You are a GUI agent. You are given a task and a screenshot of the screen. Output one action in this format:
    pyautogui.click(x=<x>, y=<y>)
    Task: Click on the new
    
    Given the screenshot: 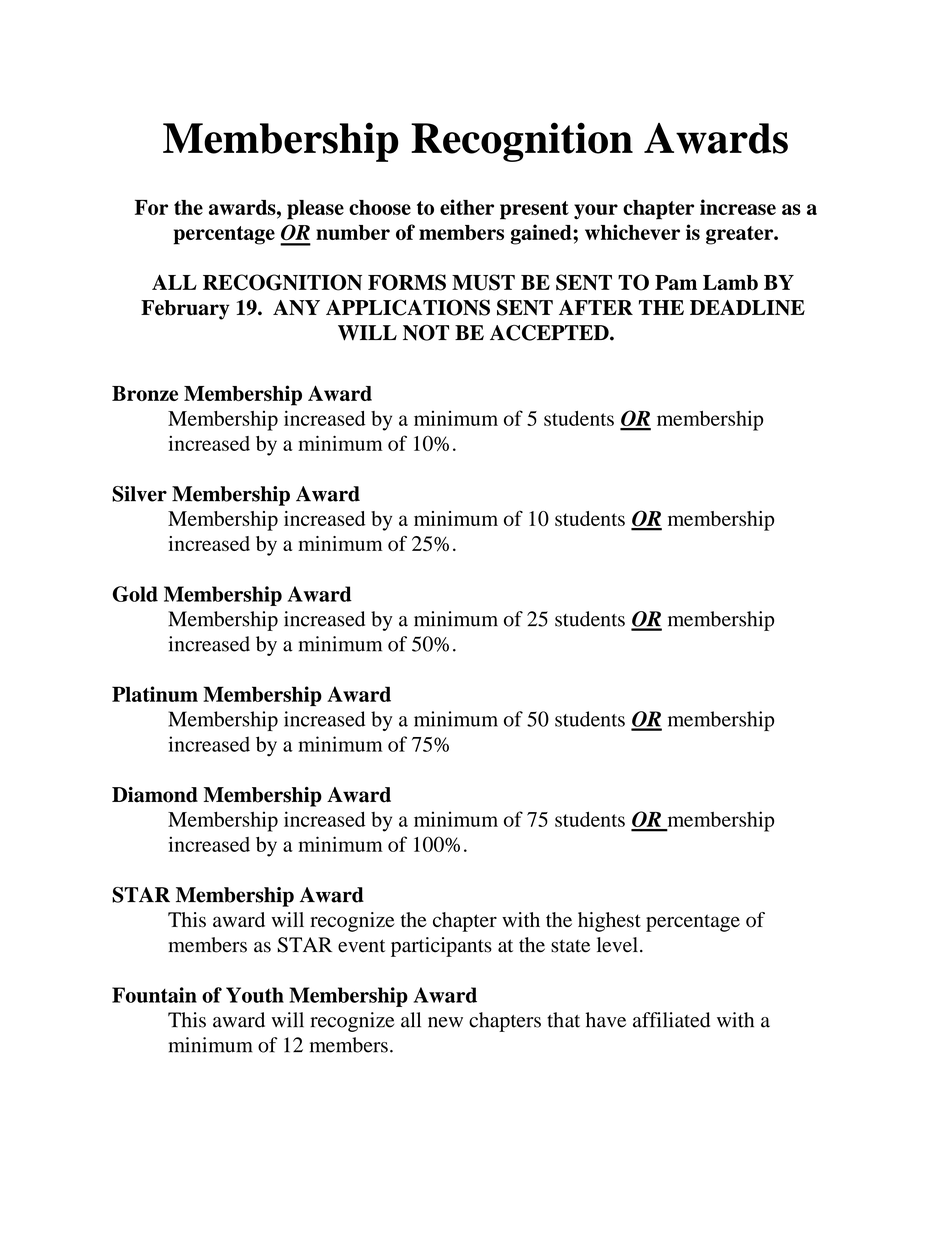 What is the action you would take?
    pyautogui.click(x=445, y=1022)
